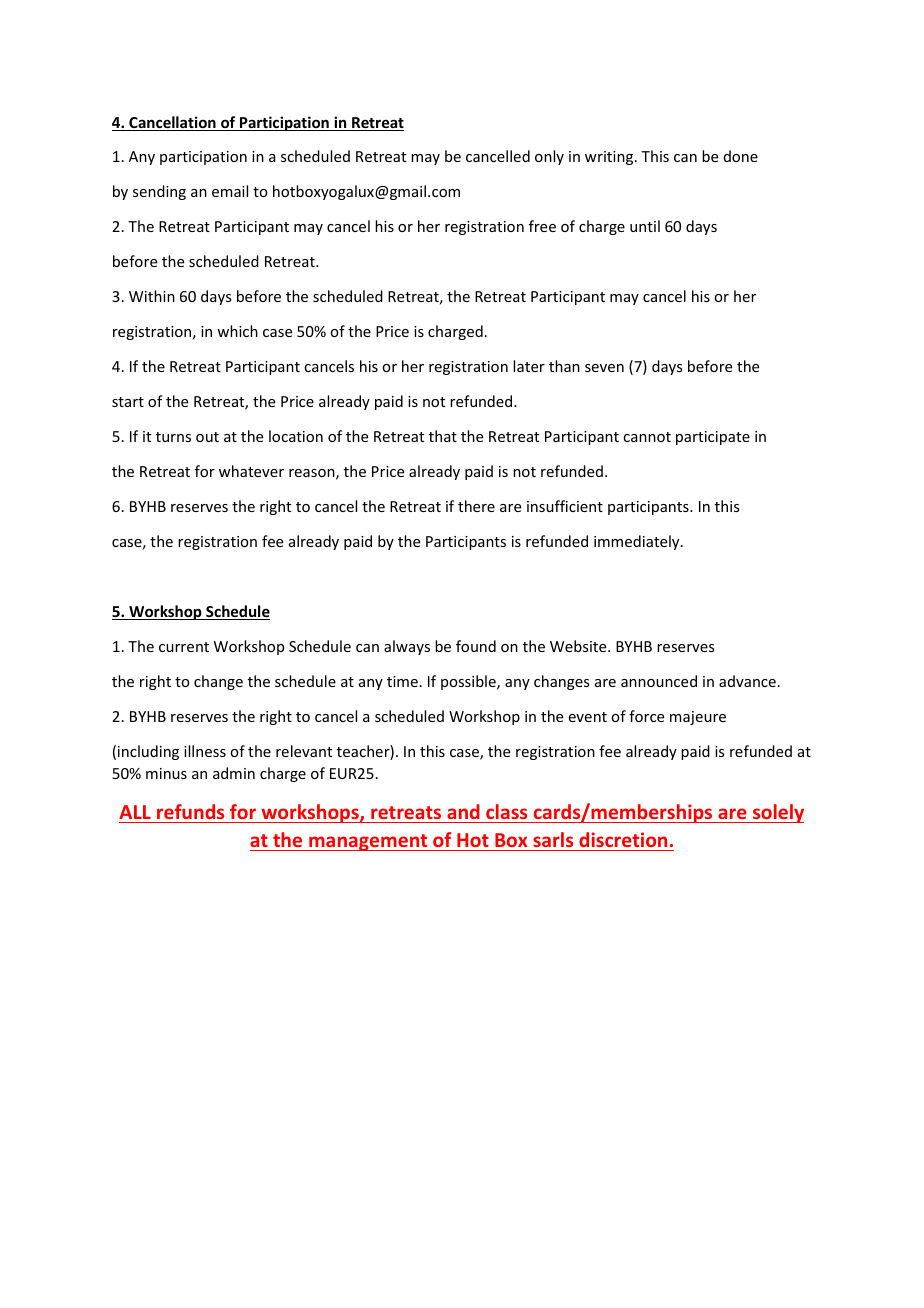  What do you see at coordinates (638, 542) in the screenshot?
I see `immediately` at bounding box center [638, 542].
